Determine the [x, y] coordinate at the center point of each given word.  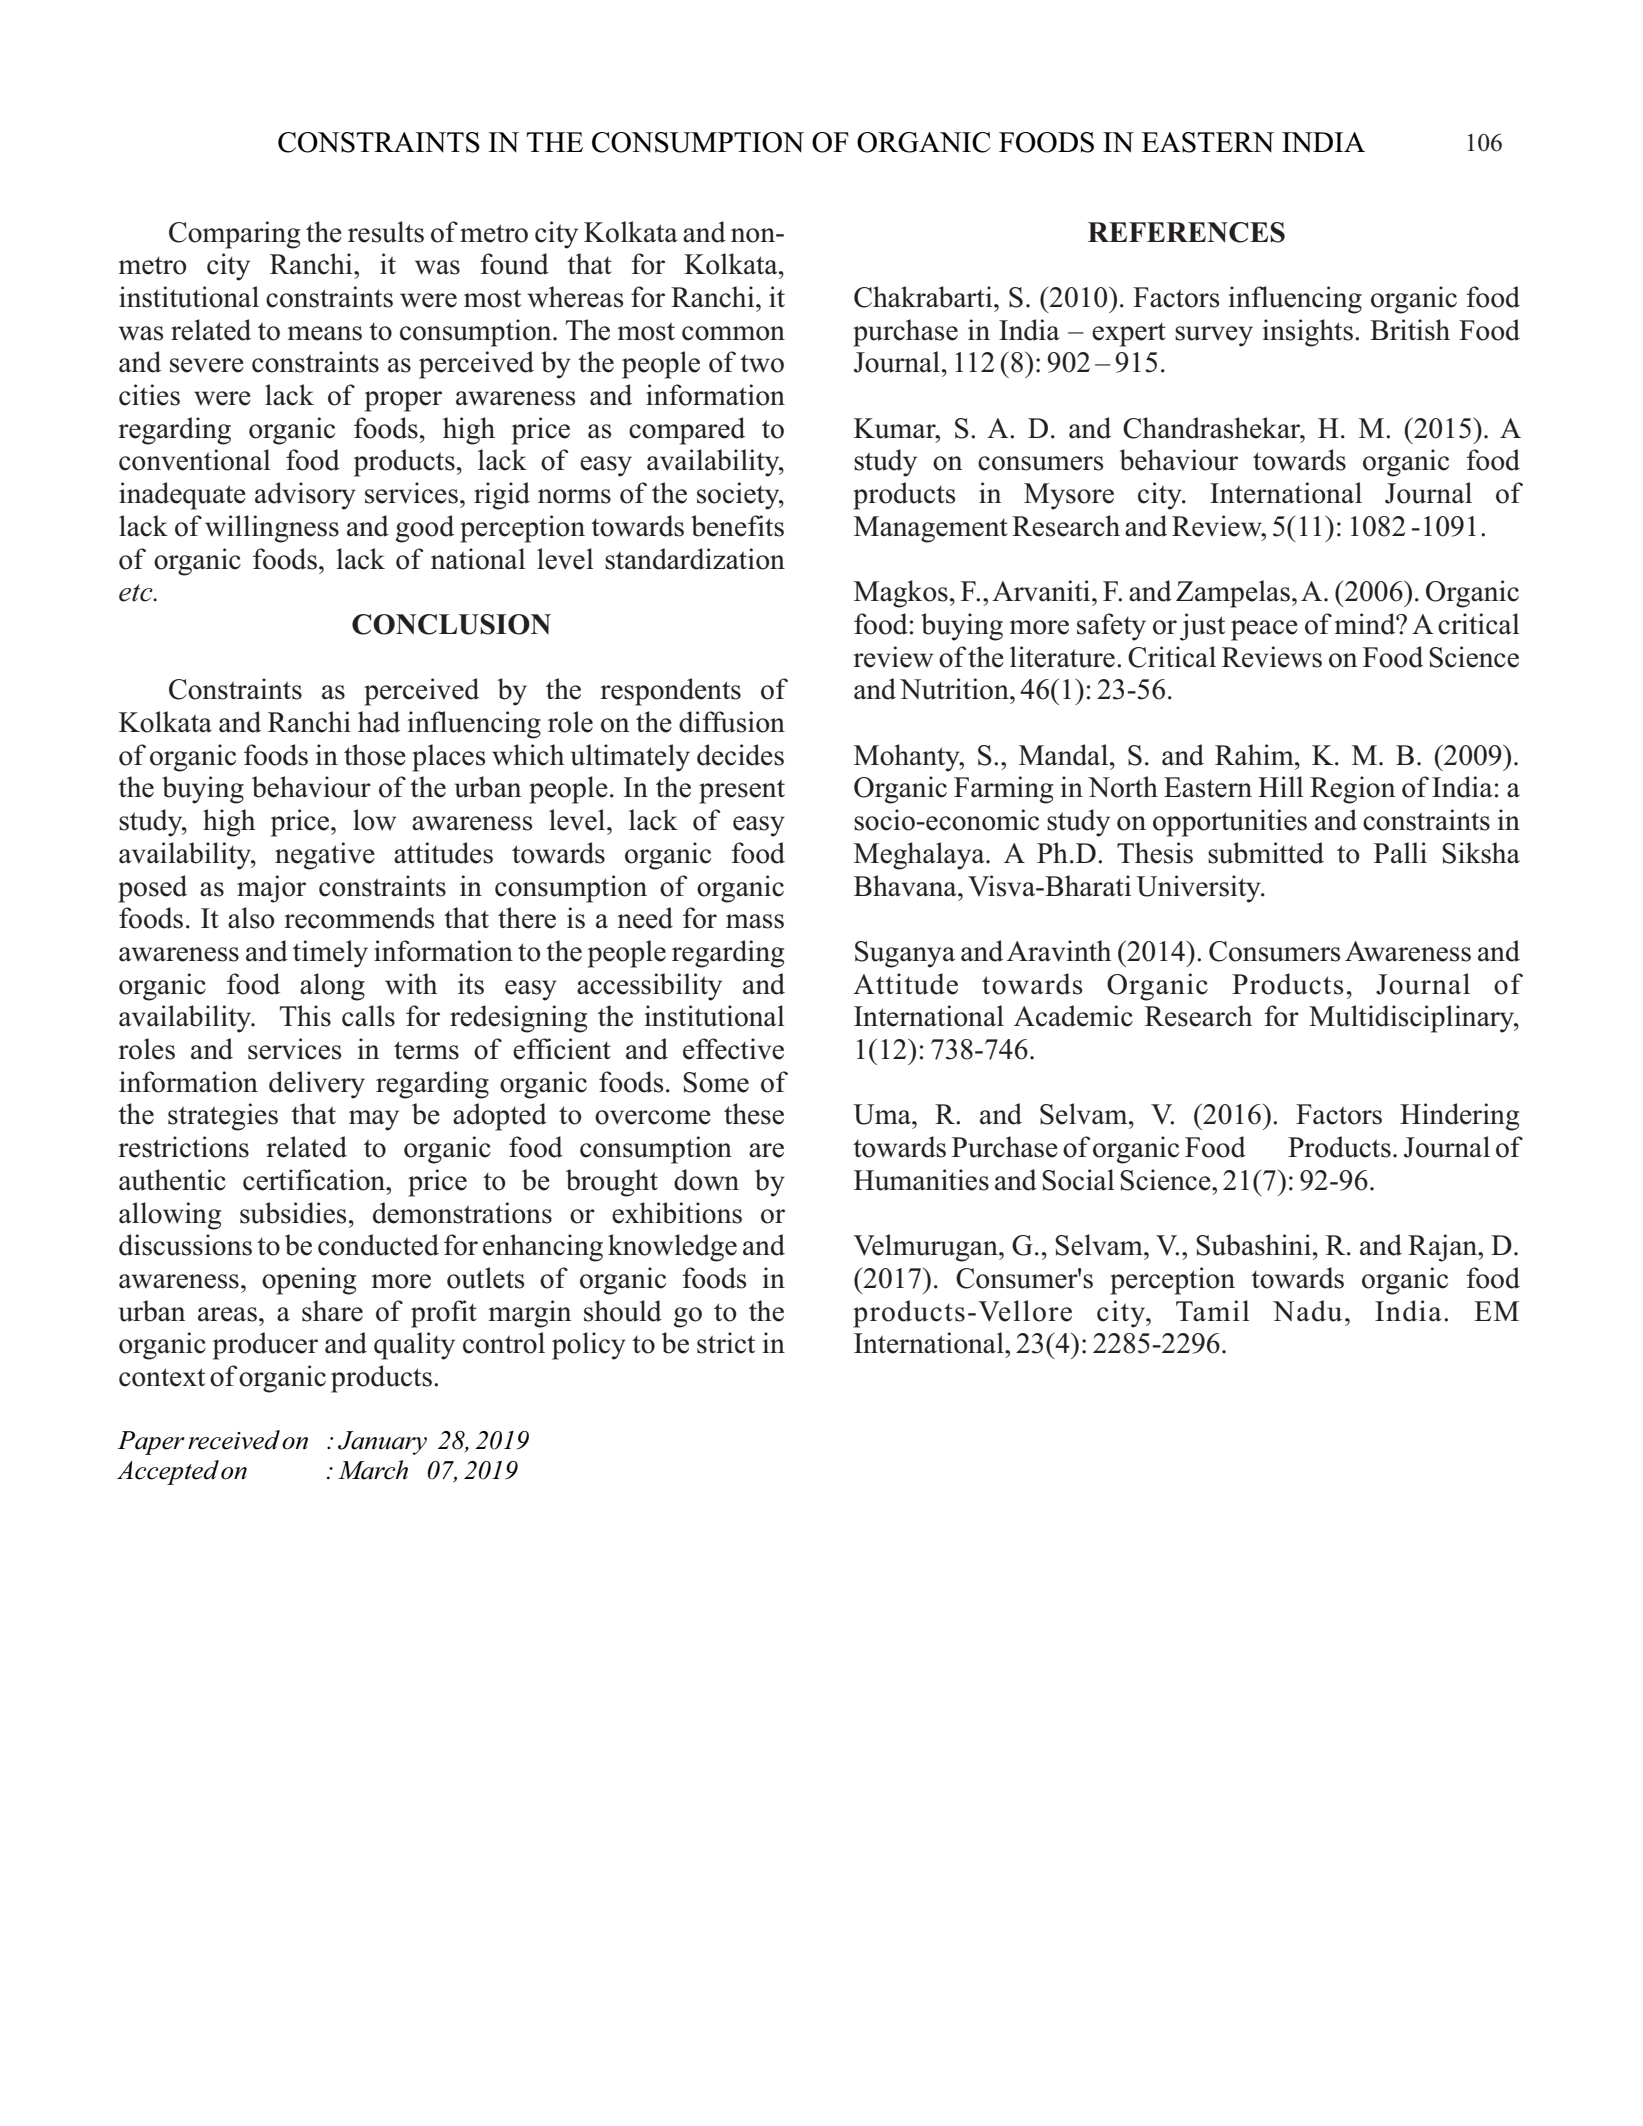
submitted [1266, 853]
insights [1308, 333]
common [733, 333]
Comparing [234, 235]
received [234, 1440]
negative [325, 856]
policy [589, 1346]
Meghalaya [920, 856]
